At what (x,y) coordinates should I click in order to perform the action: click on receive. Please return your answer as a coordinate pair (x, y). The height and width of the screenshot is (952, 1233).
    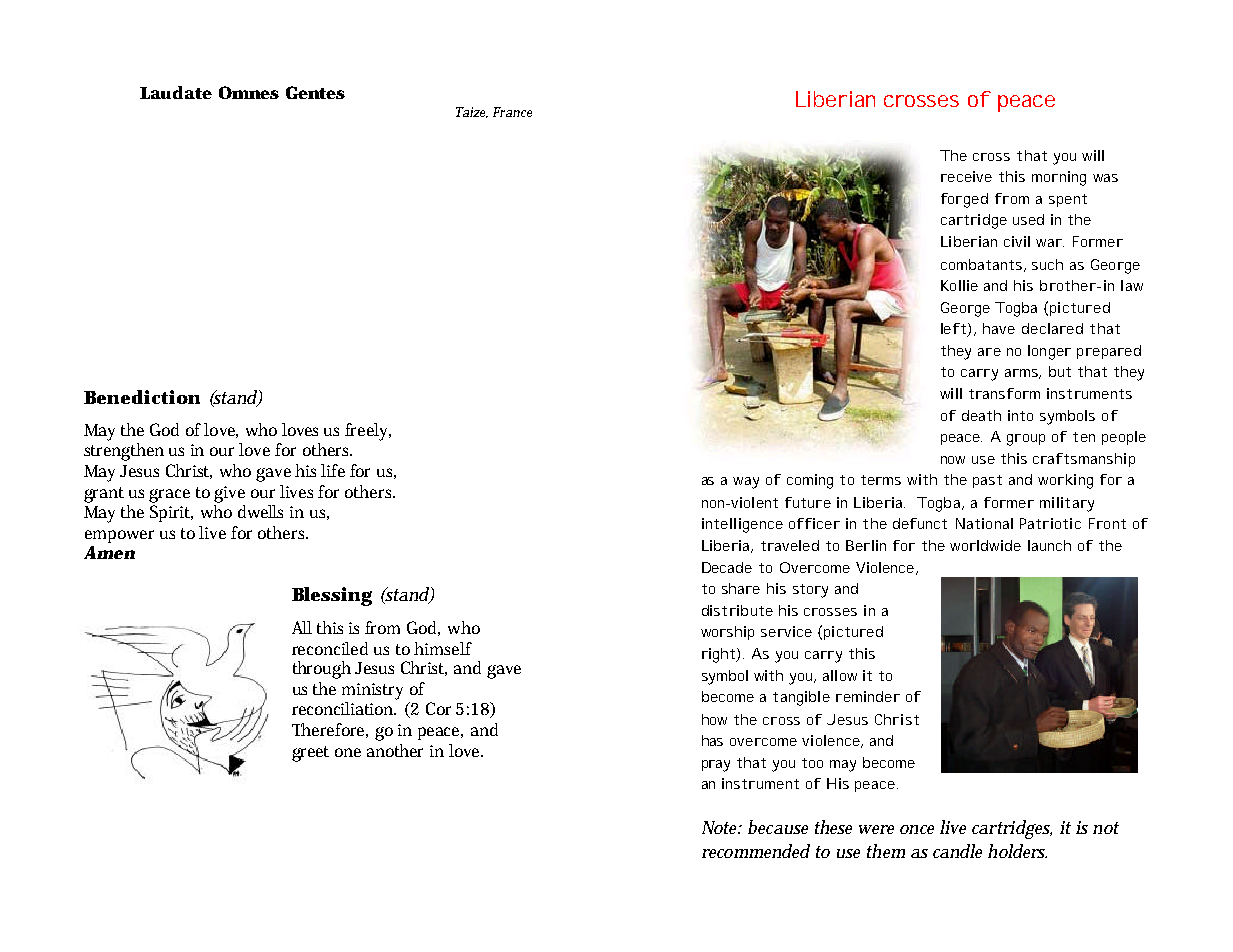
    Looking at the image, I should click on (966, 176).
